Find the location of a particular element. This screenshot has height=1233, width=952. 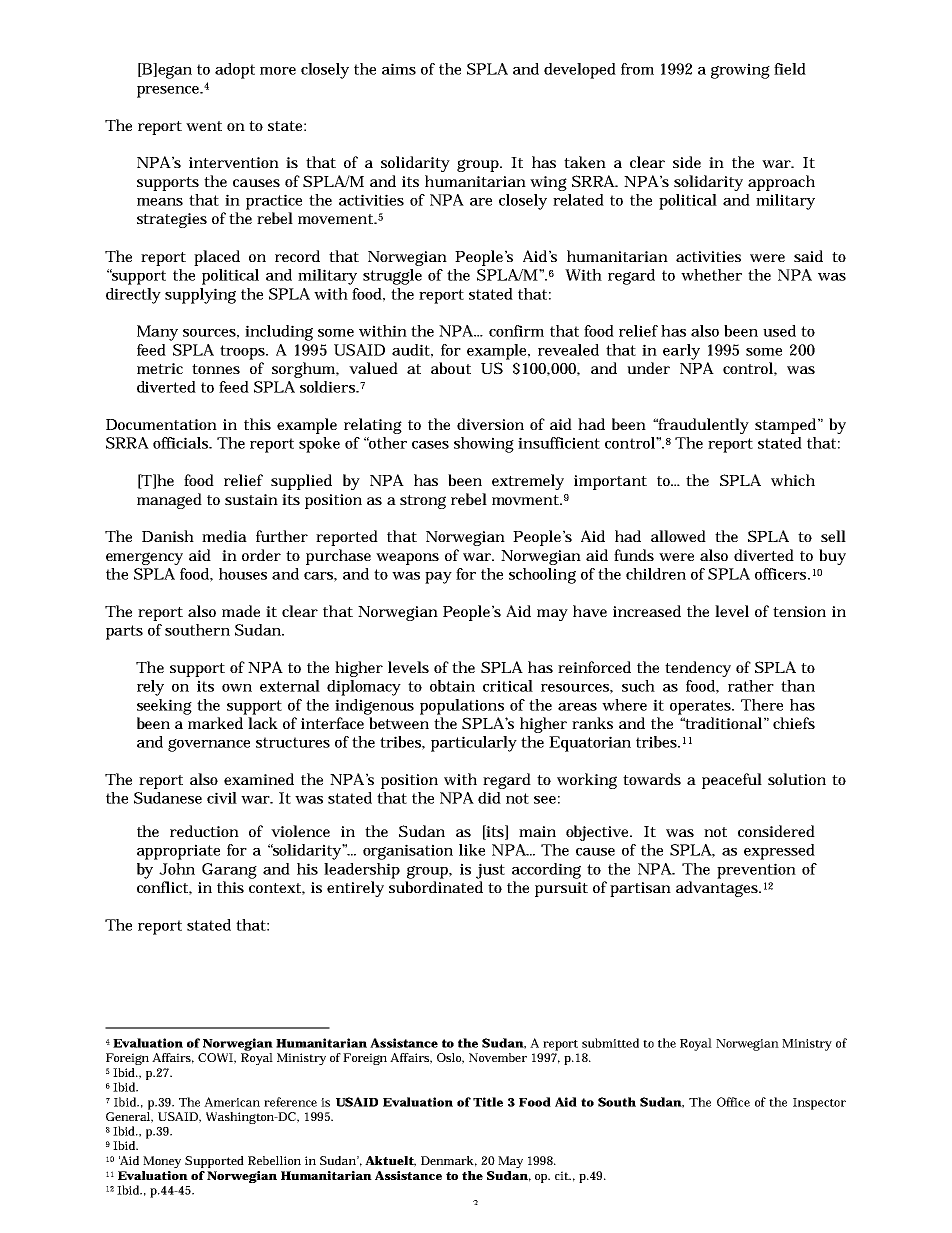

strong is located at coordinates (423, 502).
